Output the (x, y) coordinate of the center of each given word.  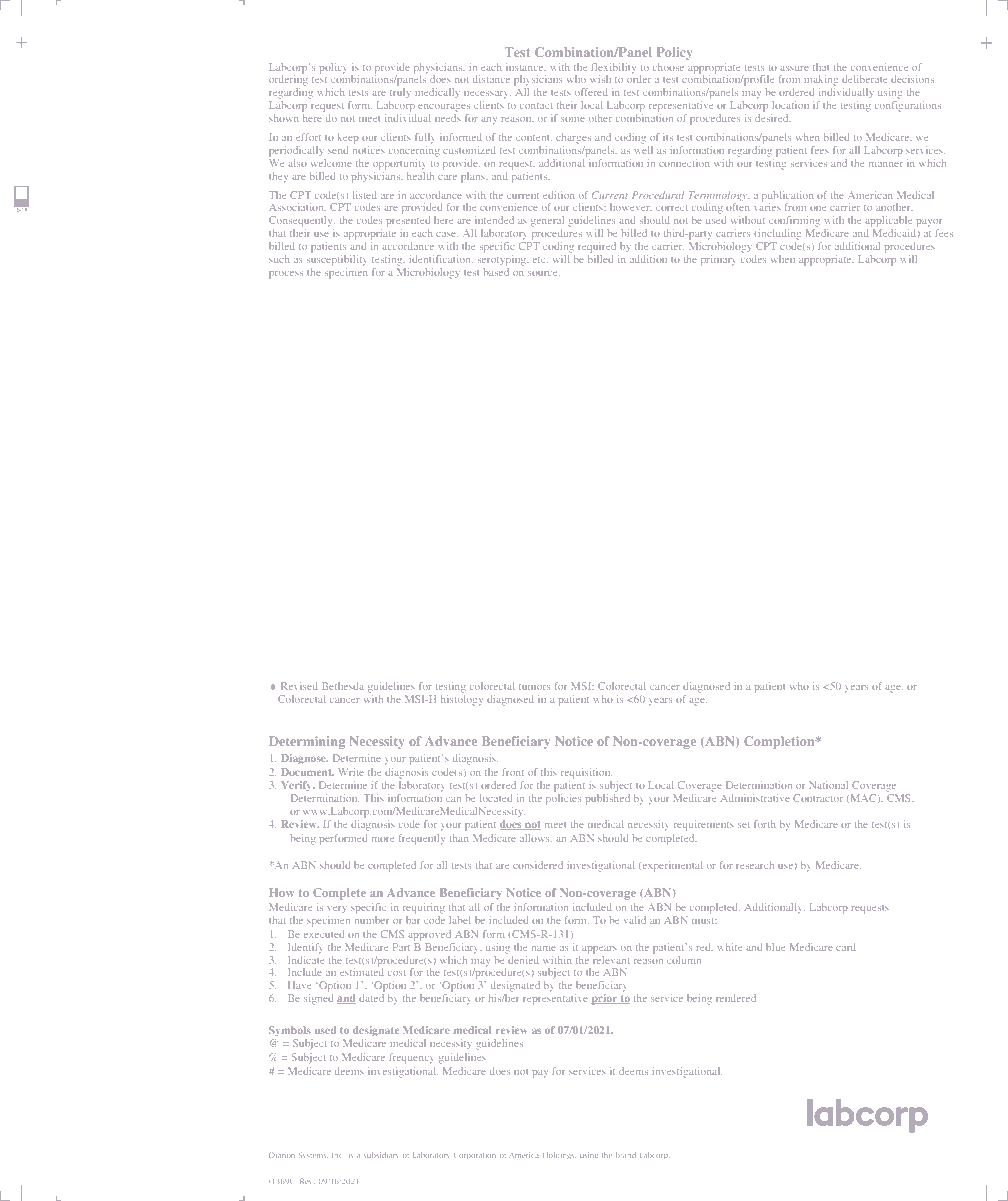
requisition (586, 773)
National (828, 785)
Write (351, 772)
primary (718, 260)
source (544, 273)
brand (626, 1155)
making (821, 80)
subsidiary (381, 1155)
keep (348, 138)
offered (591, 92)
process (286, 274)
